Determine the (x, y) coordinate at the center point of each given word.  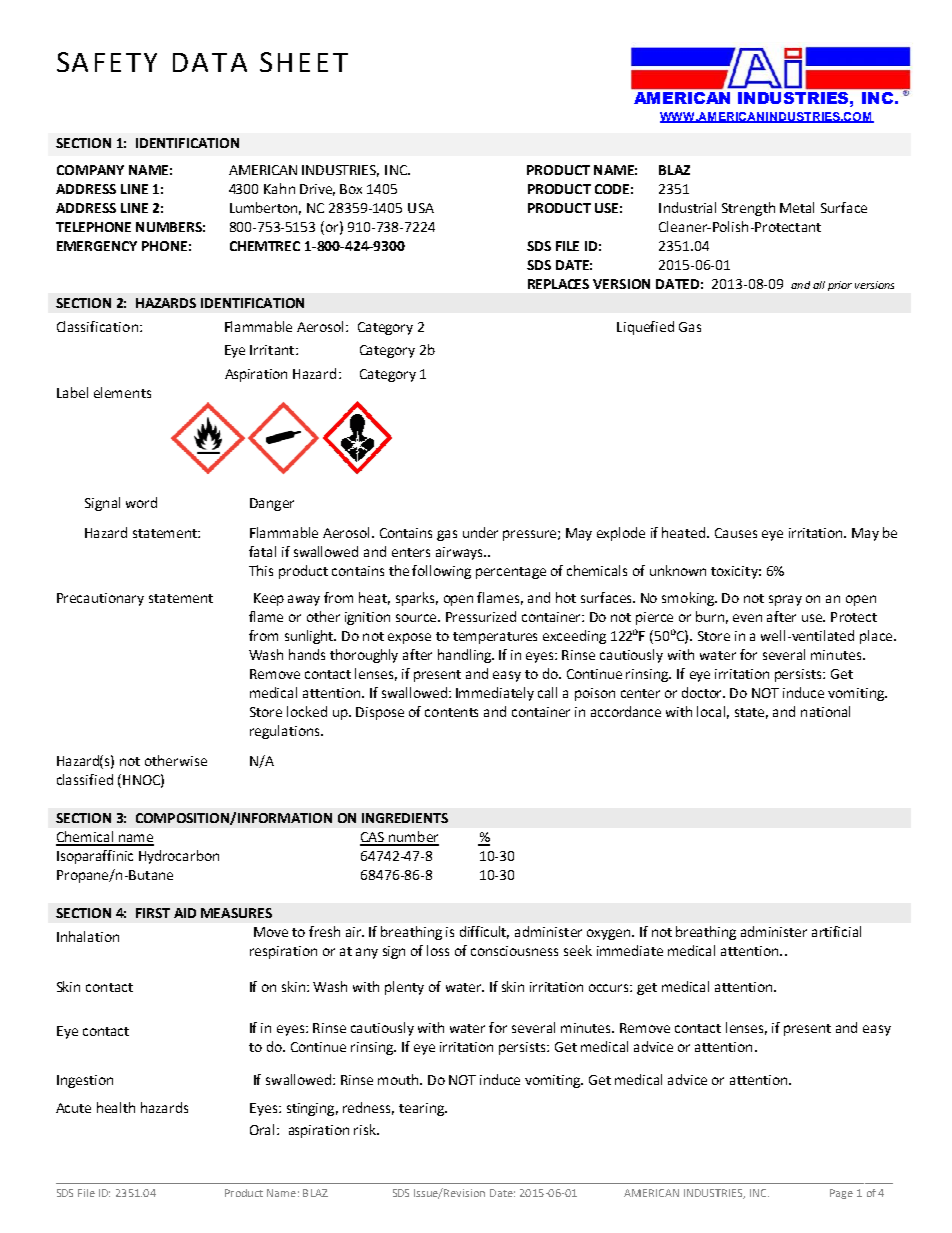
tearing (422, 1109)
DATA (210, 62)
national (825, 711)
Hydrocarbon (179, 857)
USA (421, 208)
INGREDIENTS (405, 818)
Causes (736, 533)
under (480, 532)
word (141, 502)
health (116, 1107)
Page (841, 1194)
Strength (748, 209)
